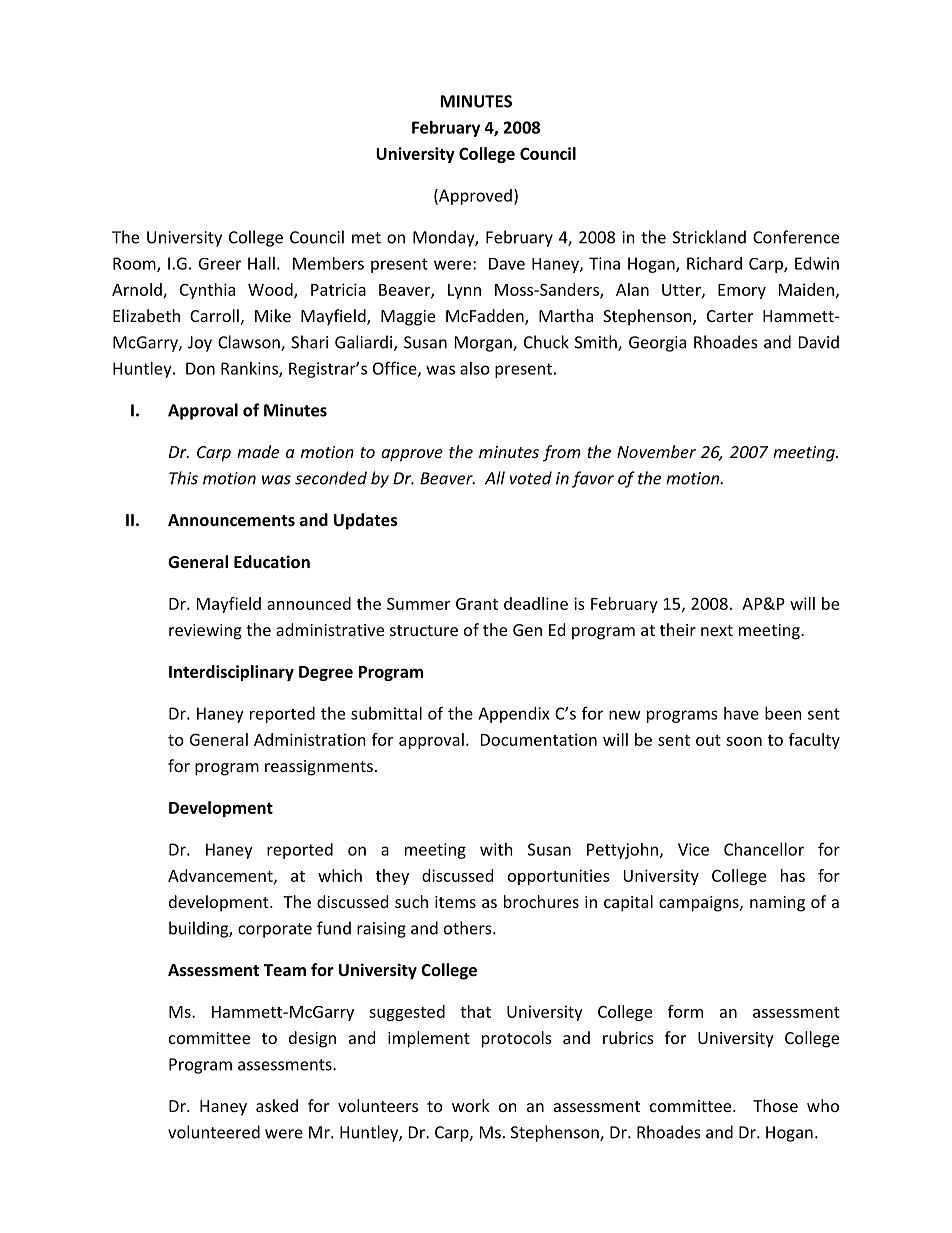 This screenshot has width=952, height=1233. What do you see at coordinates (214, 1132) in the screenshot?
I see `volunteered` at bounding box center [214, 1132].
